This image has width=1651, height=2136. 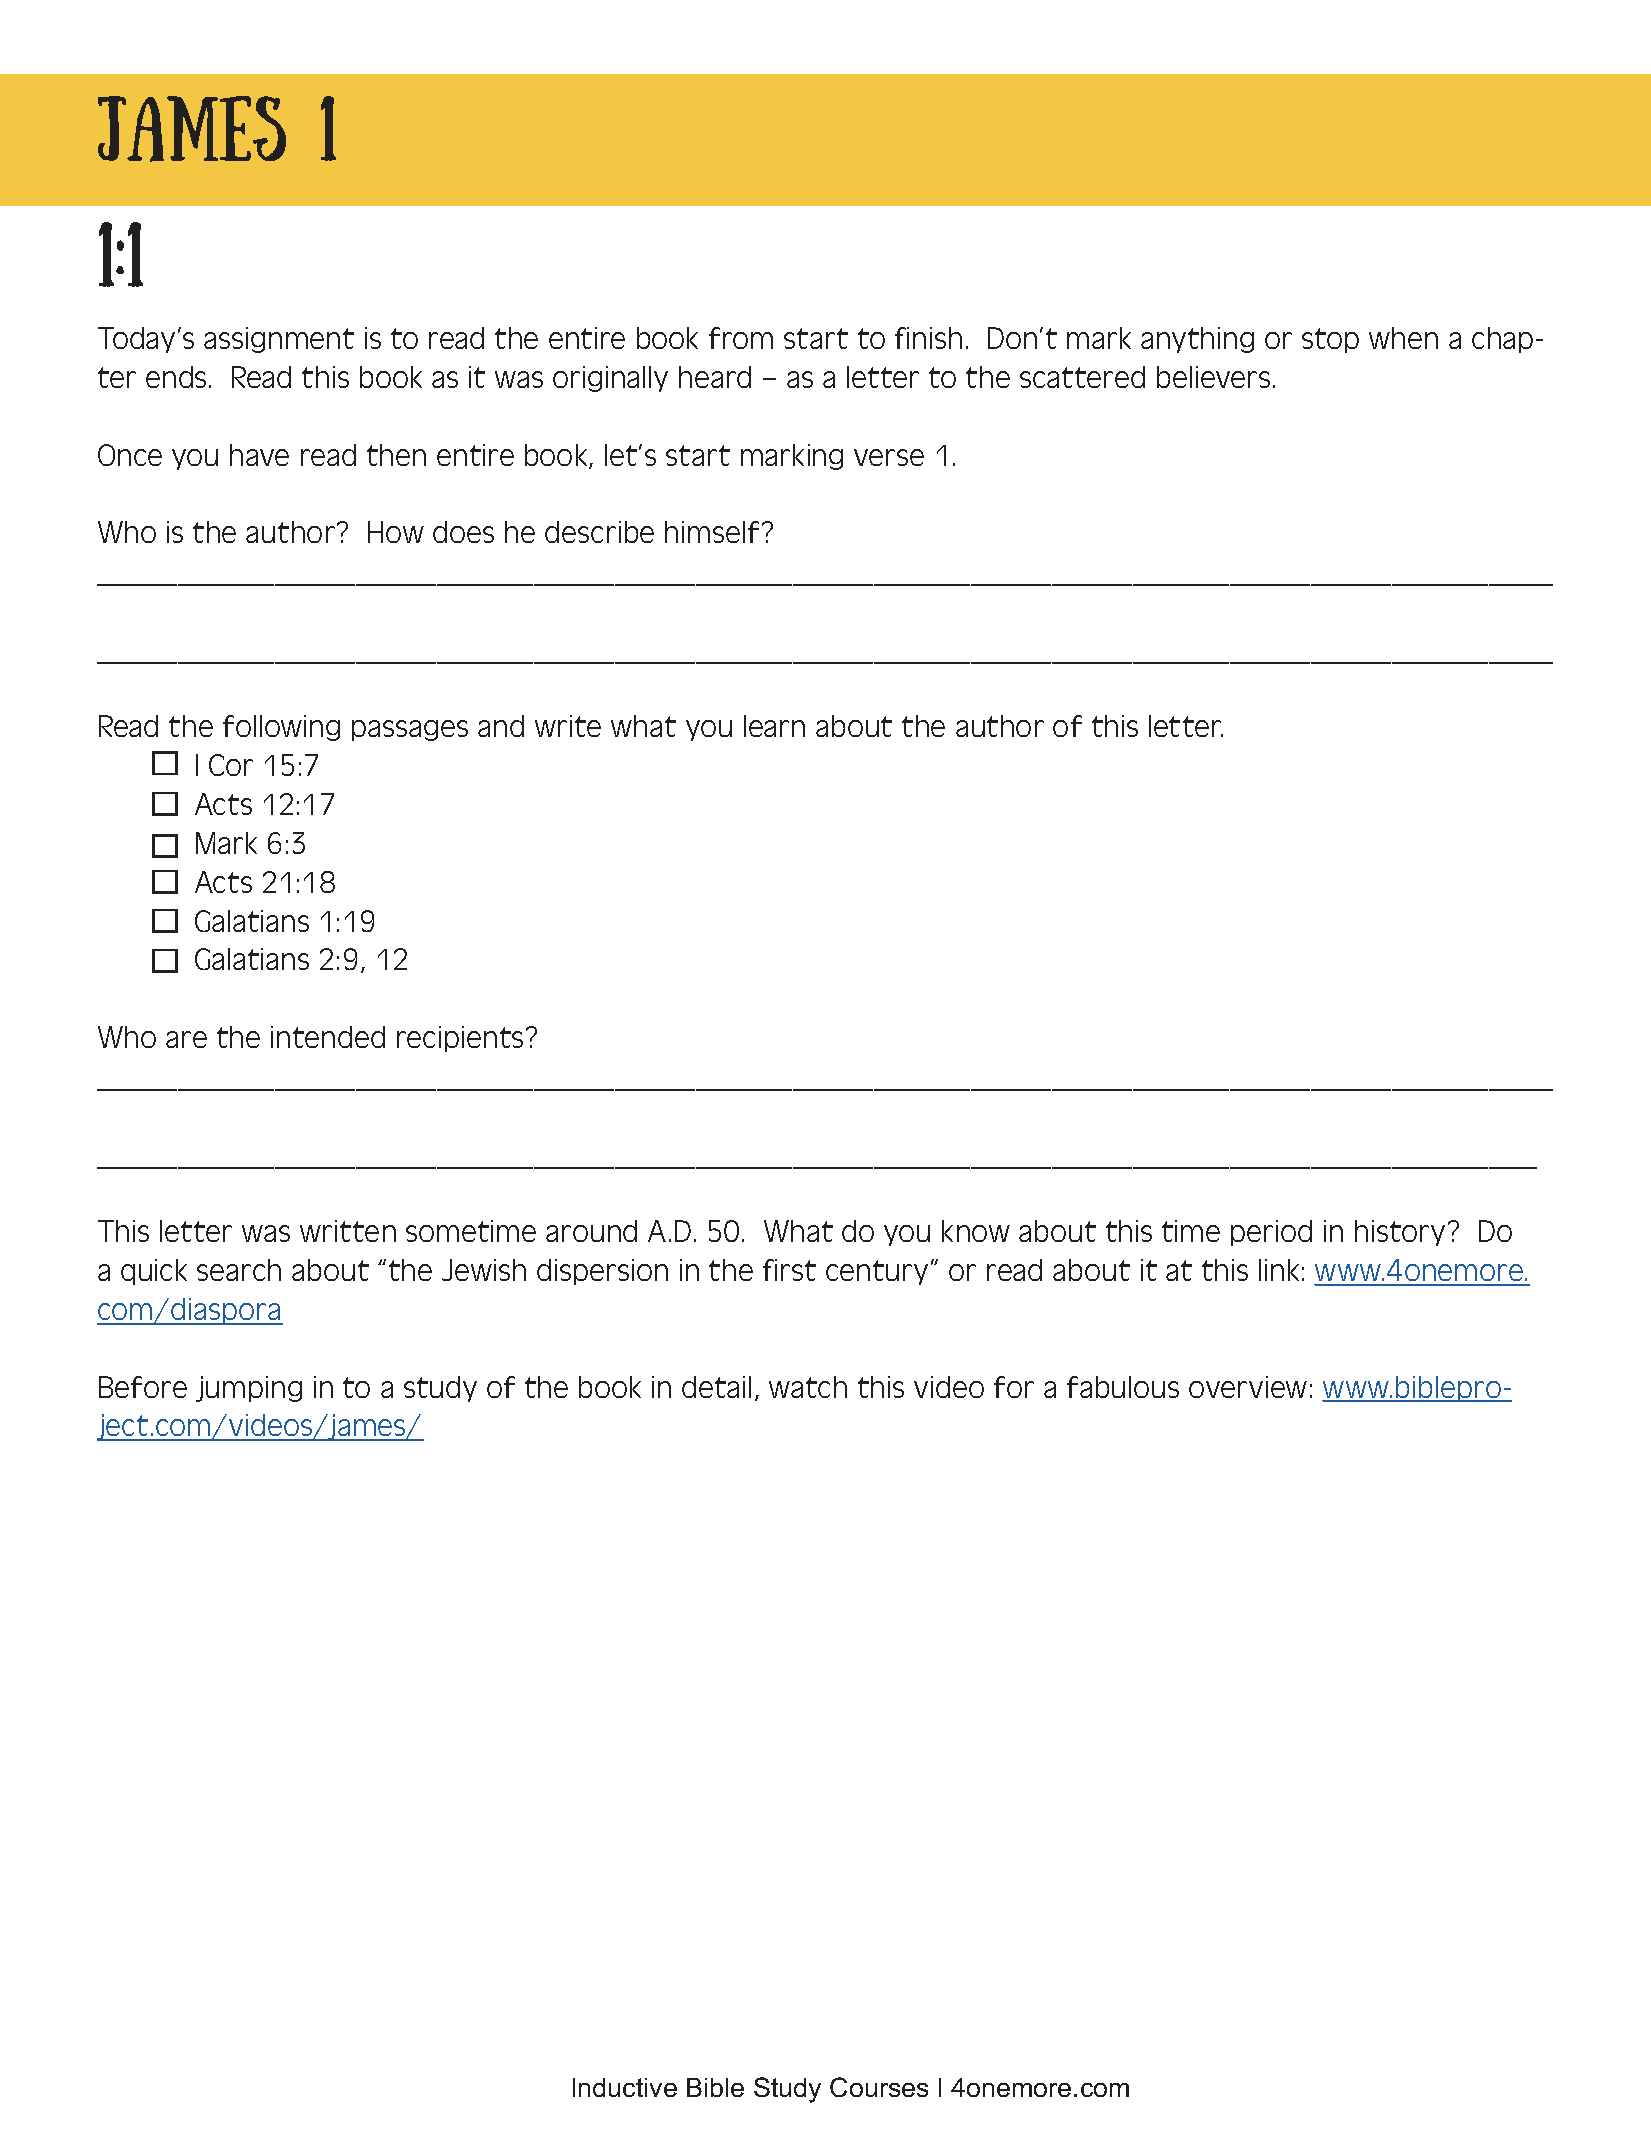 What do you see at coordinates (715, 377) in the image?
I see `heard` at bounding box center [715, 377].
